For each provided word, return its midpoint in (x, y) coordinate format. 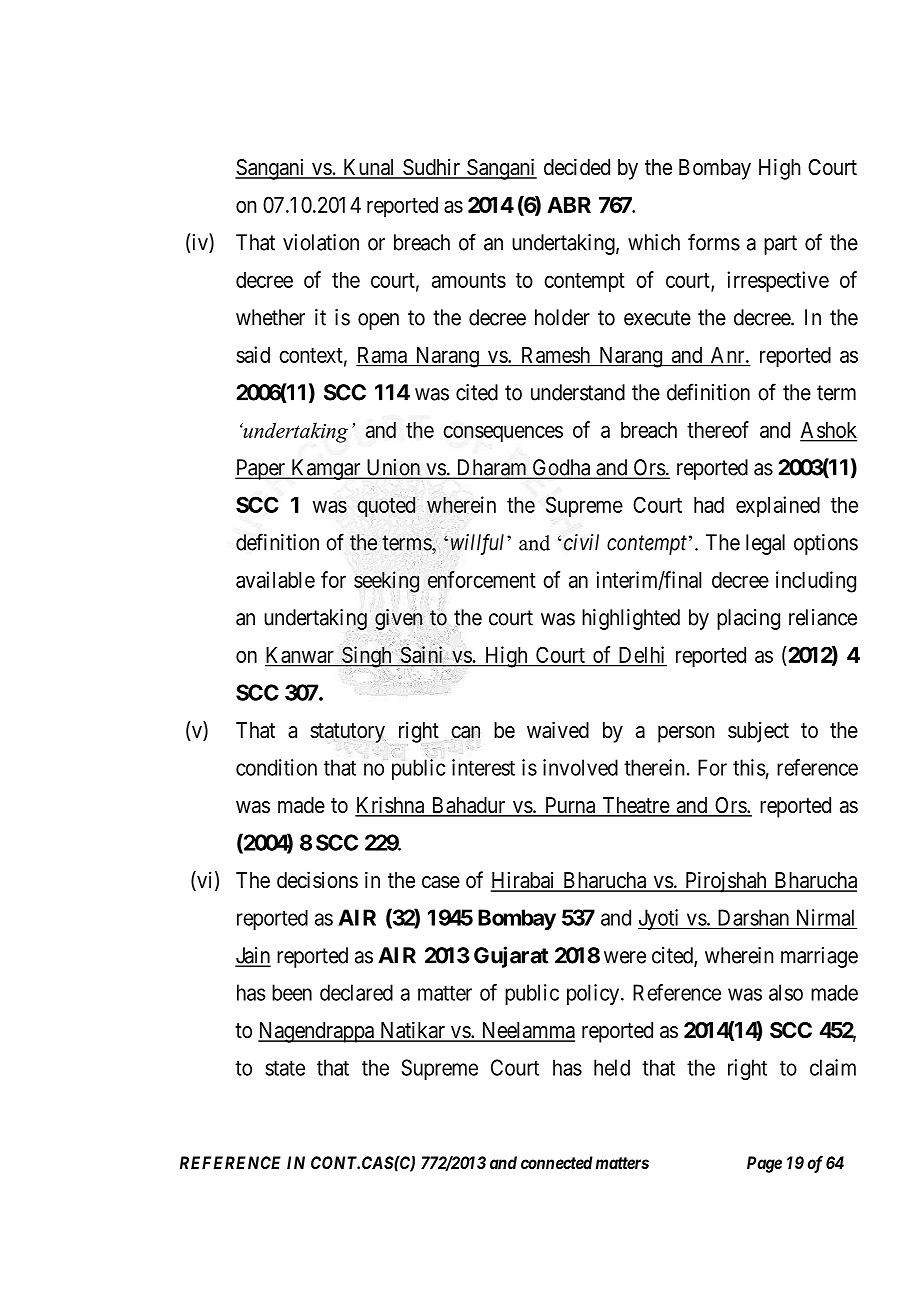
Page (764, 1164)
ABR (569, 205)
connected (557, 1162)
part (780, 245)
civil (581, 542)
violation (321, 242)
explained (778, 506)
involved (580, 767)
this (749, 767)
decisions (317, 880)
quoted (386, 507)
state (285, 1068)
